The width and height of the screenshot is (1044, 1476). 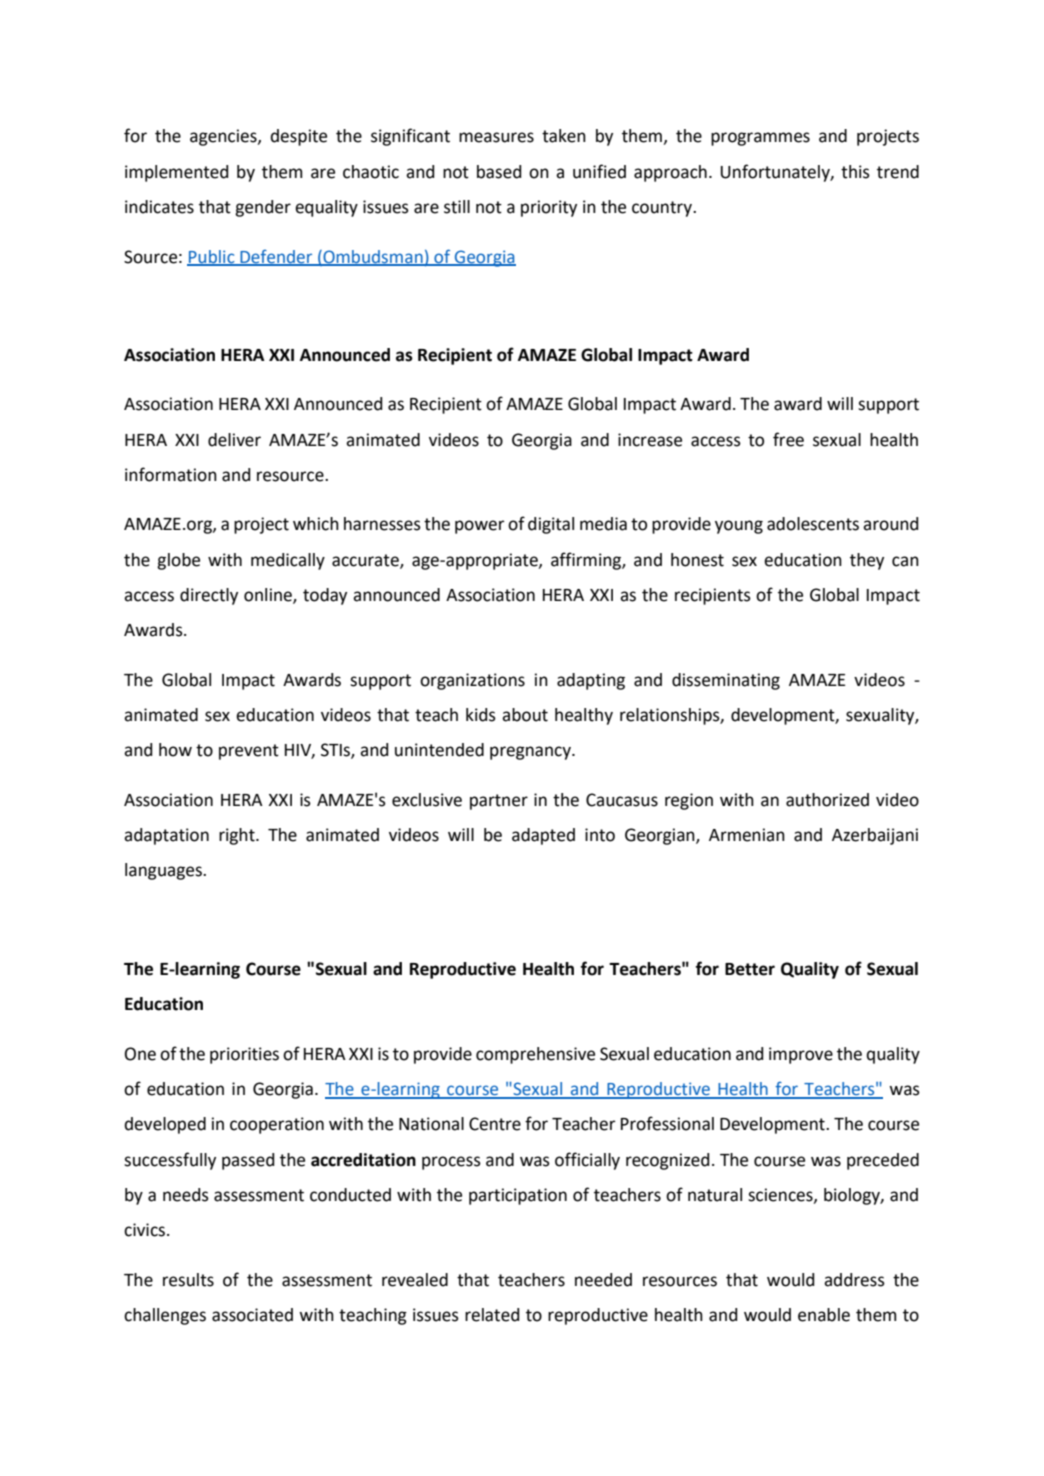 I want to click on prevent, so click(x=249, y=752).
